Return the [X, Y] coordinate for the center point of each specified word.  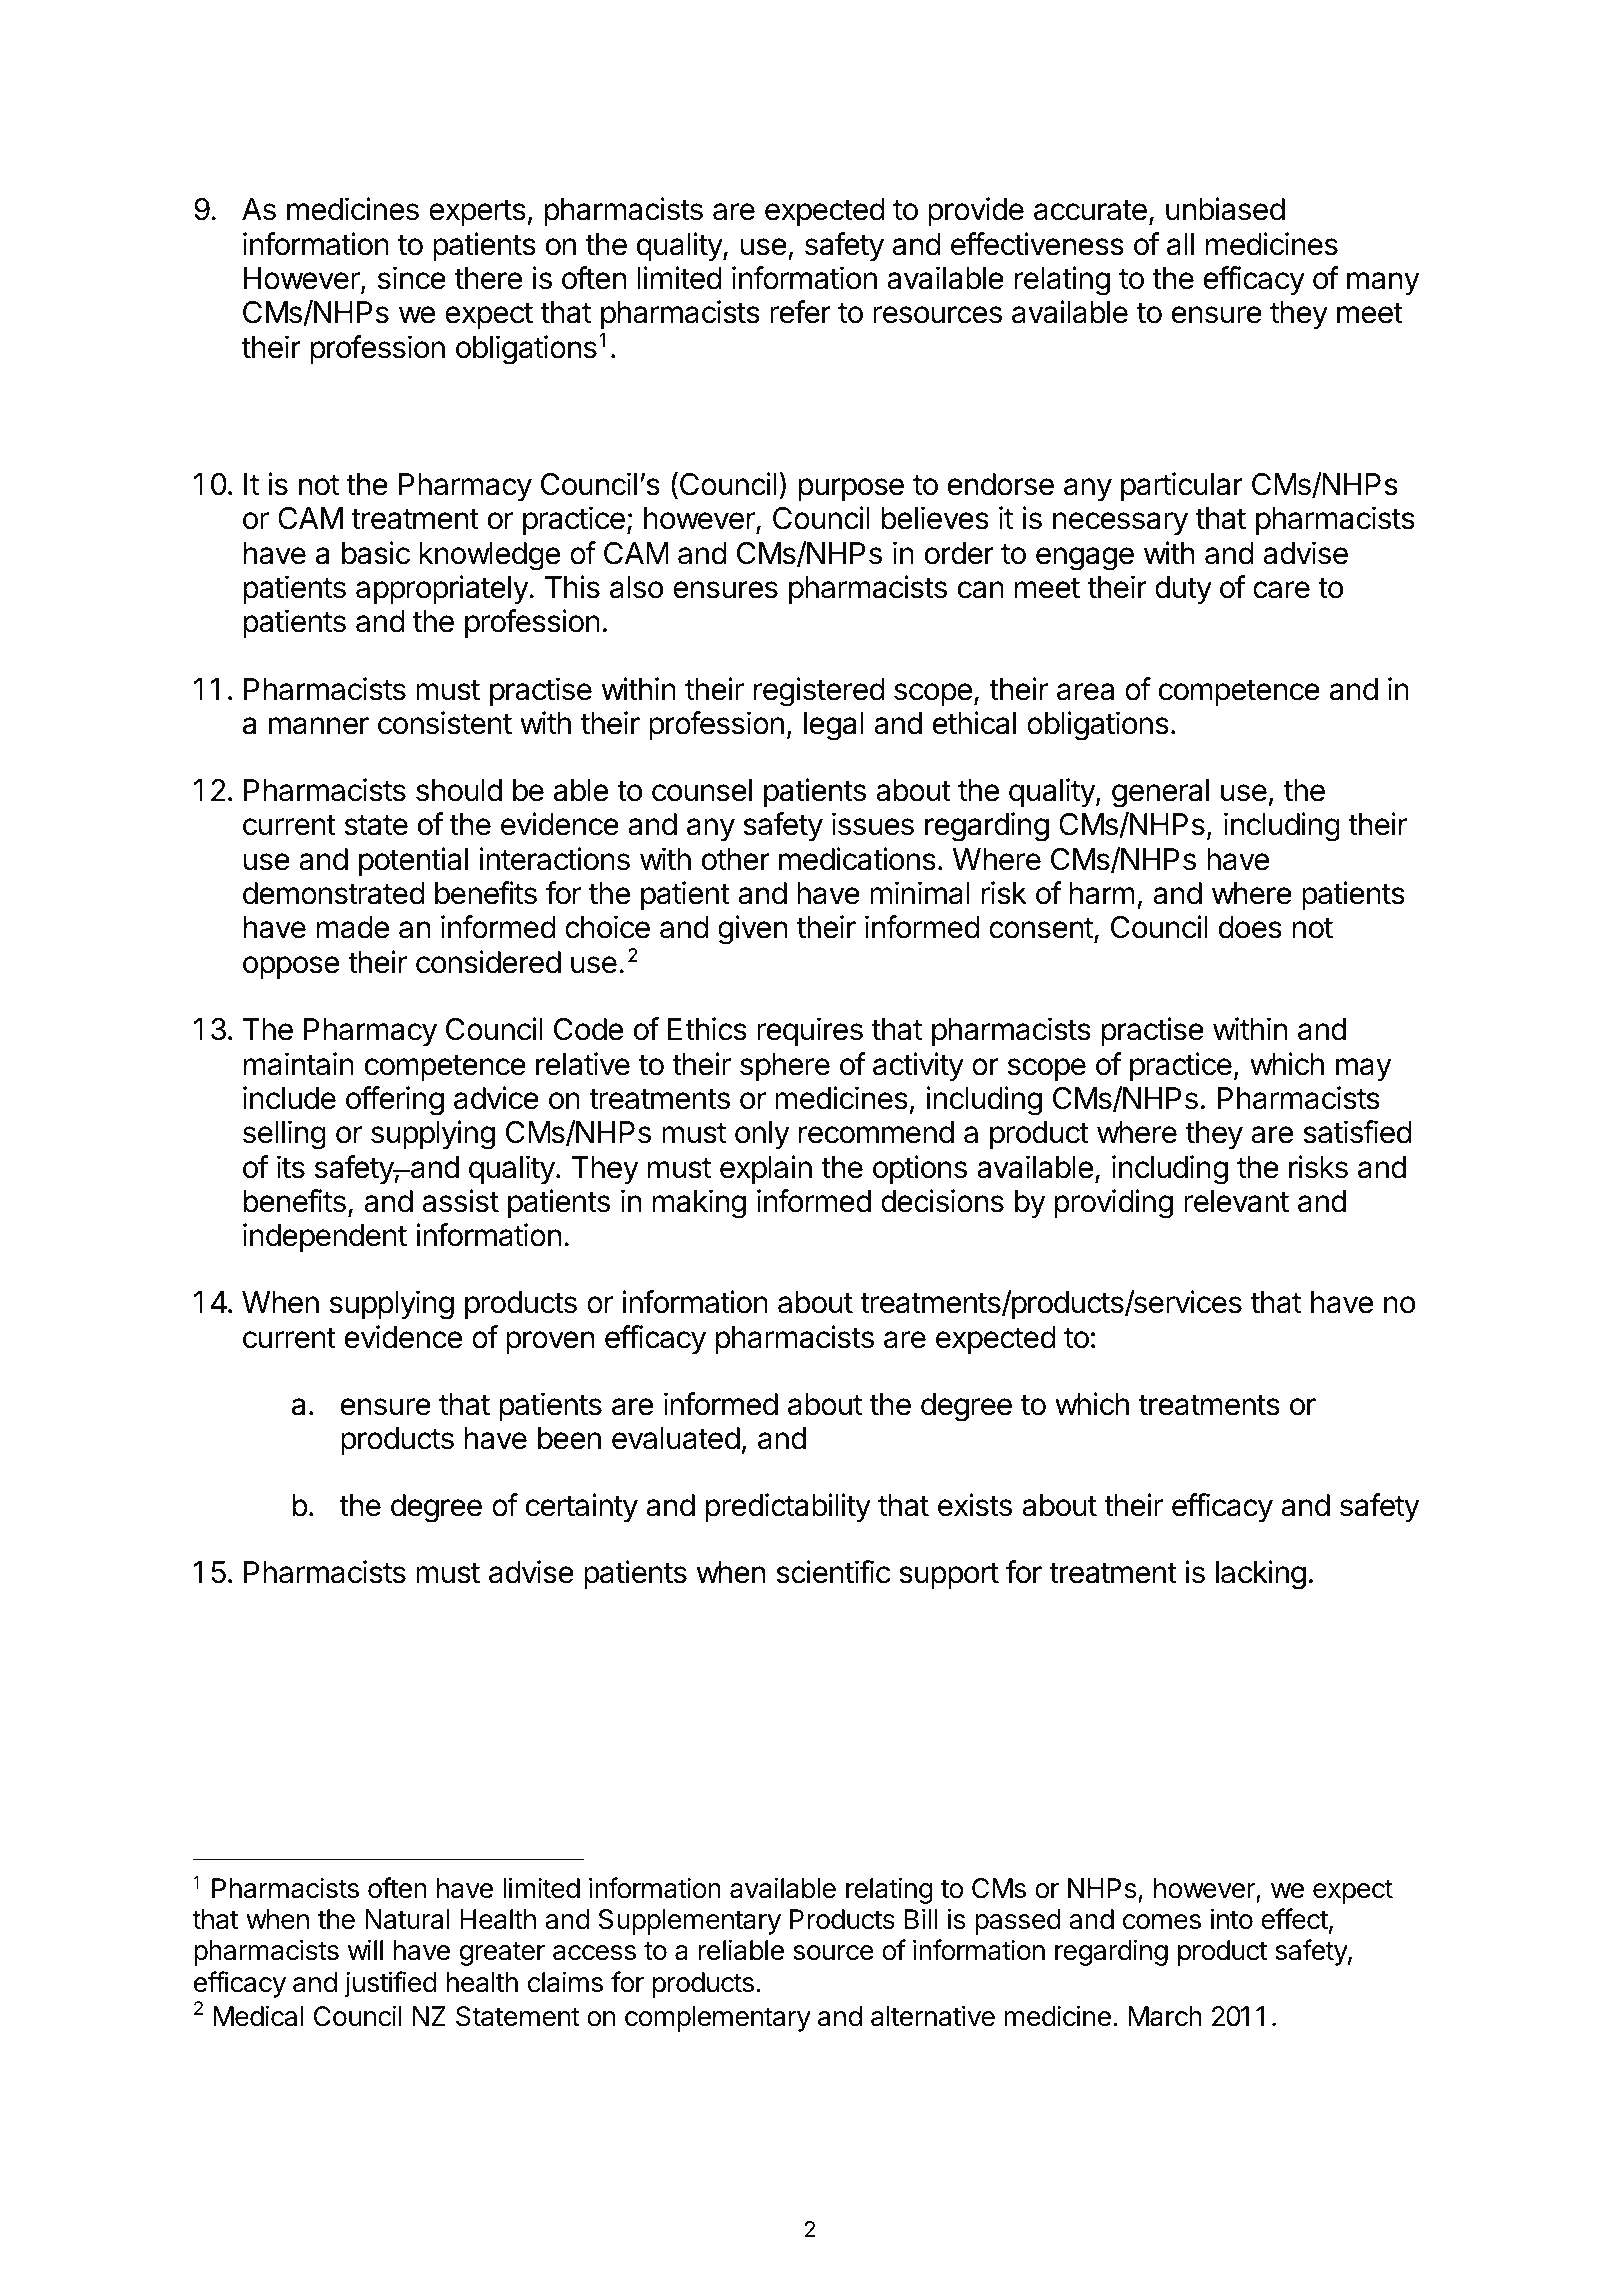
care [1281, 590]
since [412, 278]
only [762, 1135]
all [1180, 244]
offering [395, 1101]
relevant [1236, 1201]
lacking [1261, 1575]
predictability [788, 1508]
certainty [582, 1508]
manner [319, 726]
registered [819, 692]
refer [800, 312]
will [365, 1949]
